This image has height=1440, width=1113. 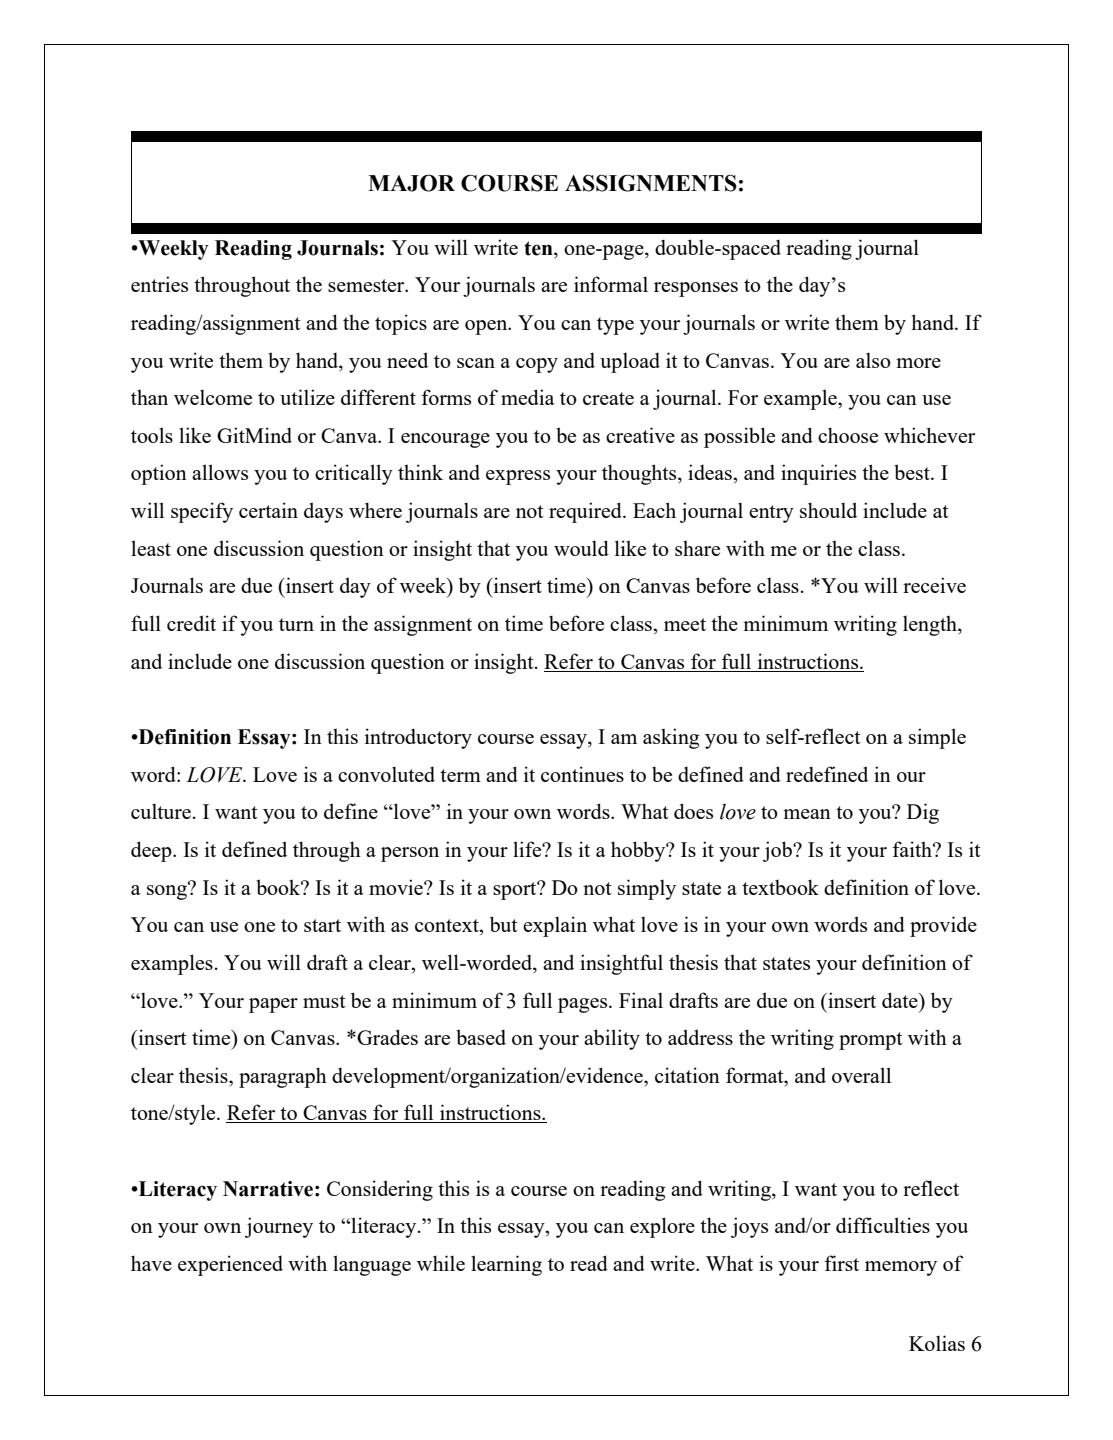 I want to click on job, so click(x=778, y=851).
